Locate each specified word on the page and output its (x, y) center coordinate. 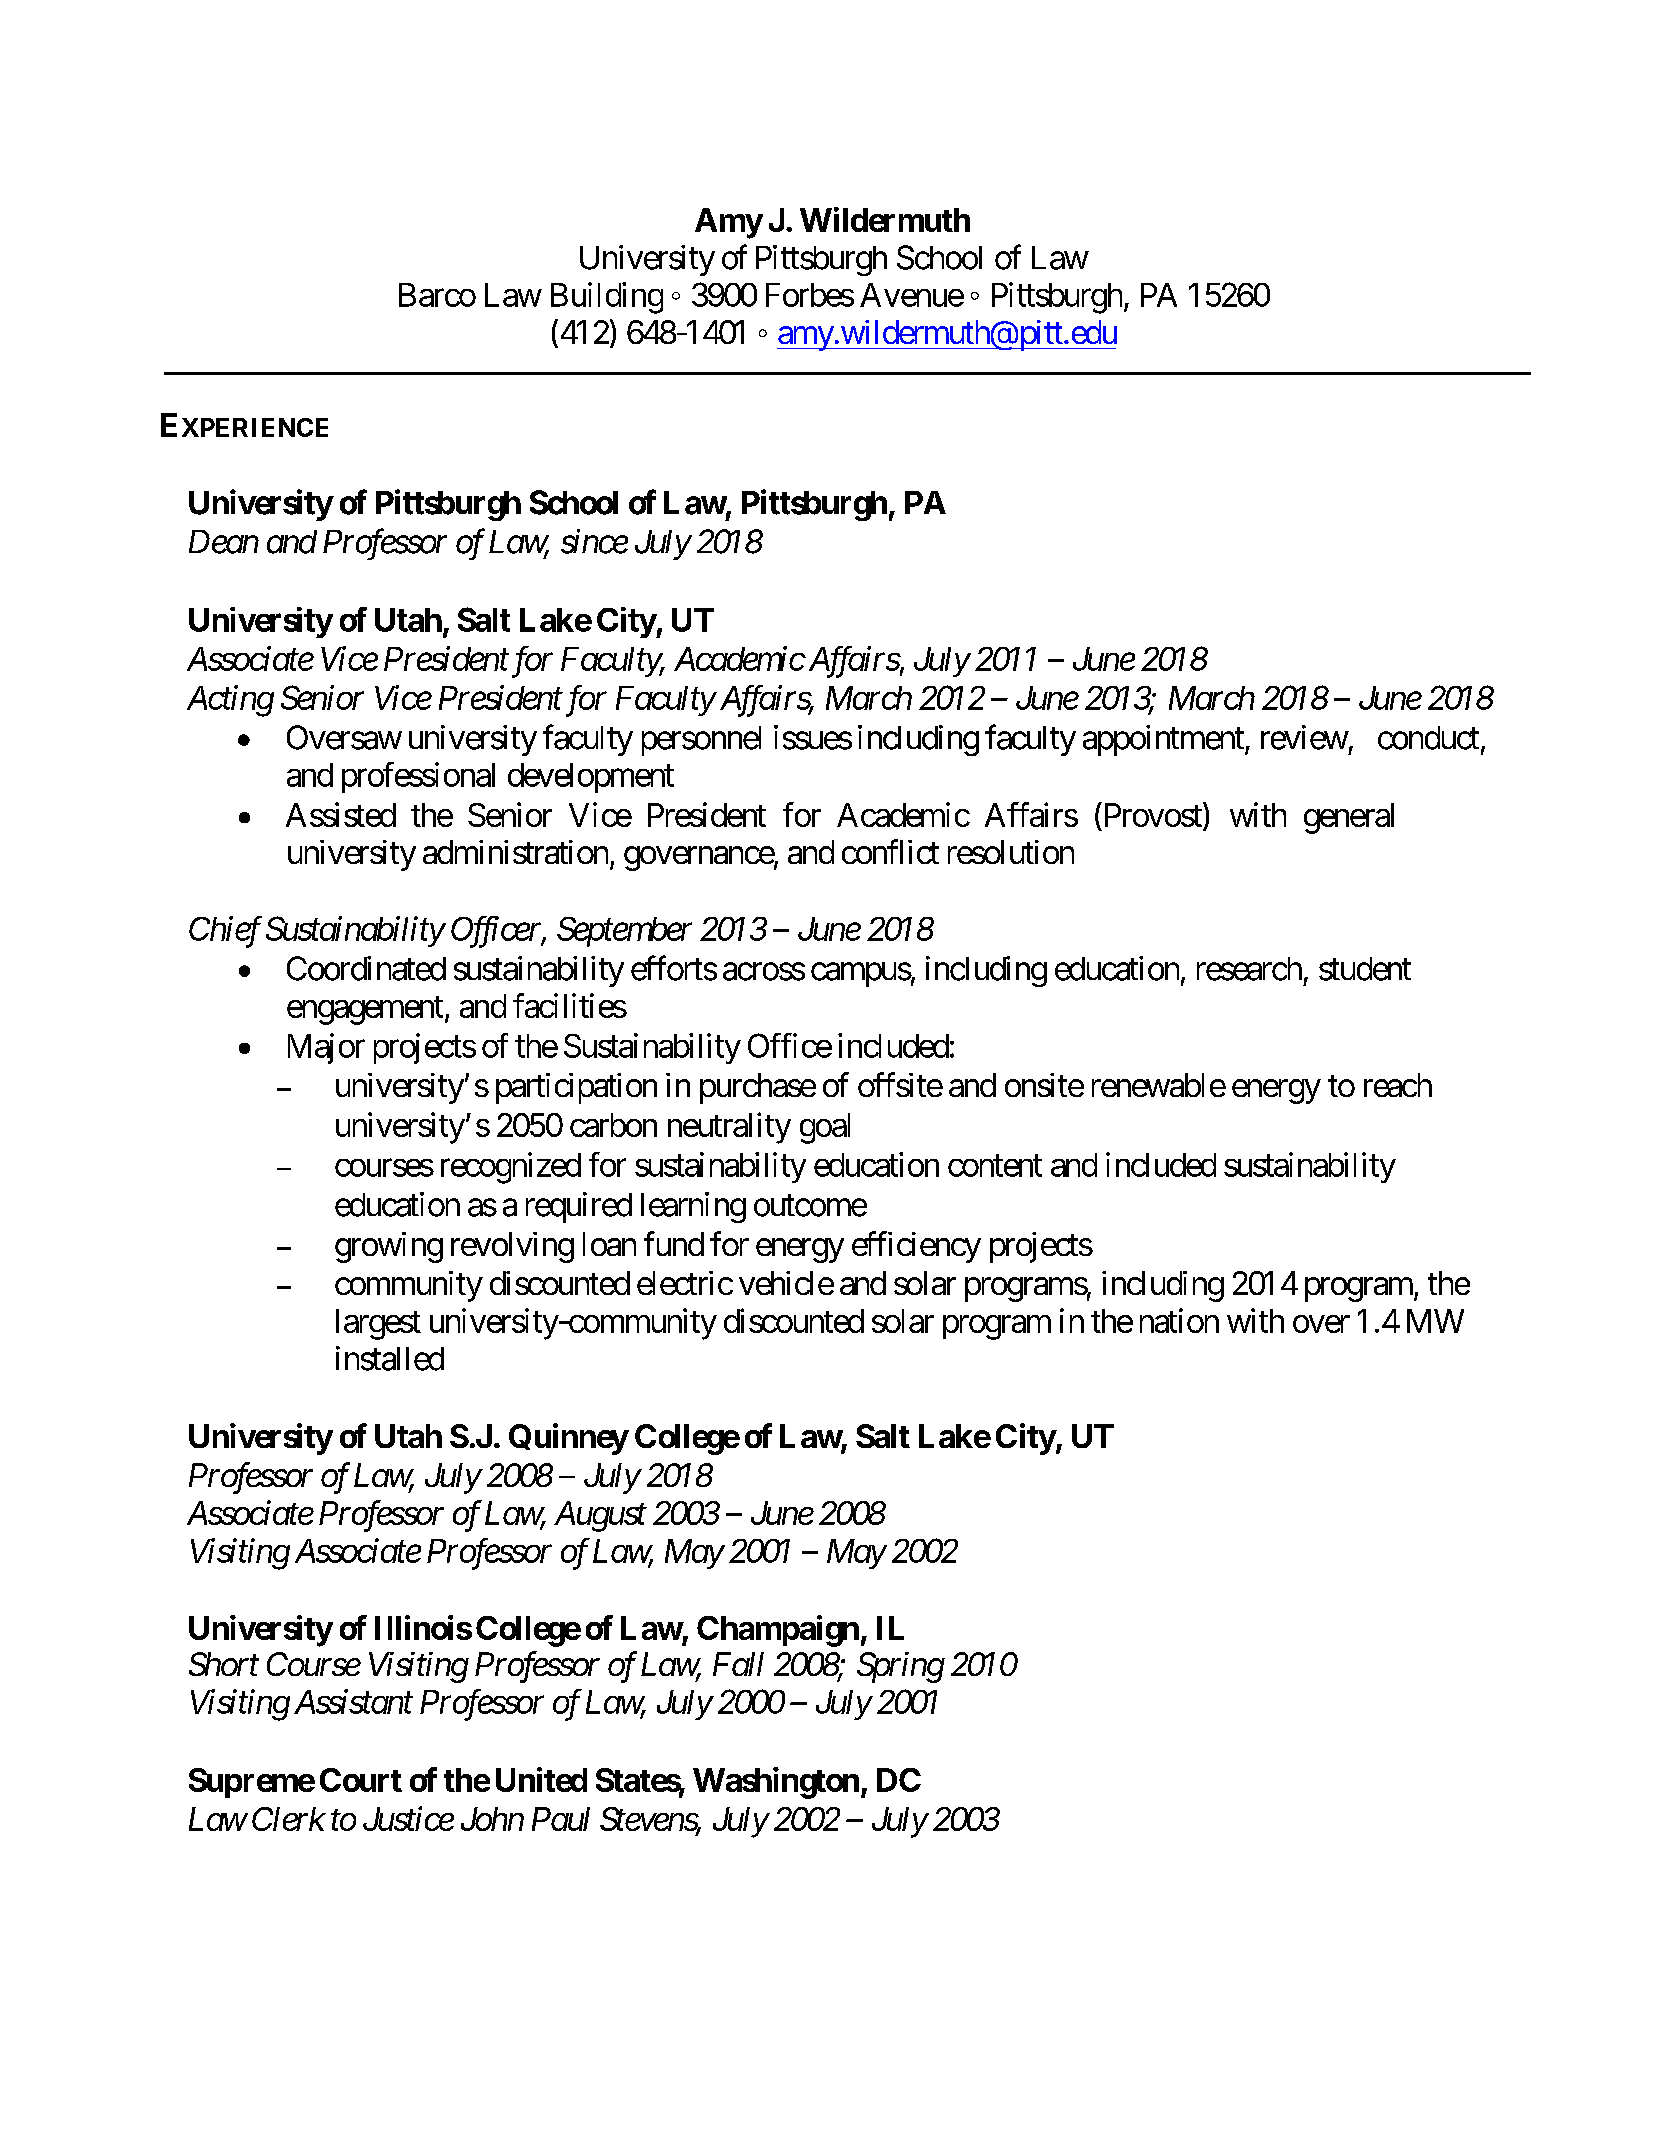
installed (390, 1358)
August (600, 1516)
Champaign (778, 1631)
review (1304, 737)
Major (326, 1048)
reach (1398, 1085)
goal (825, 1128)
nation (1179, 1320)
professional (418, 777)
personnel (701, 741)
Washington (776, 1783)
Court (361, 1780)
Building (607, 298)
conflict (890, 851)
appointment (1164, 740)
